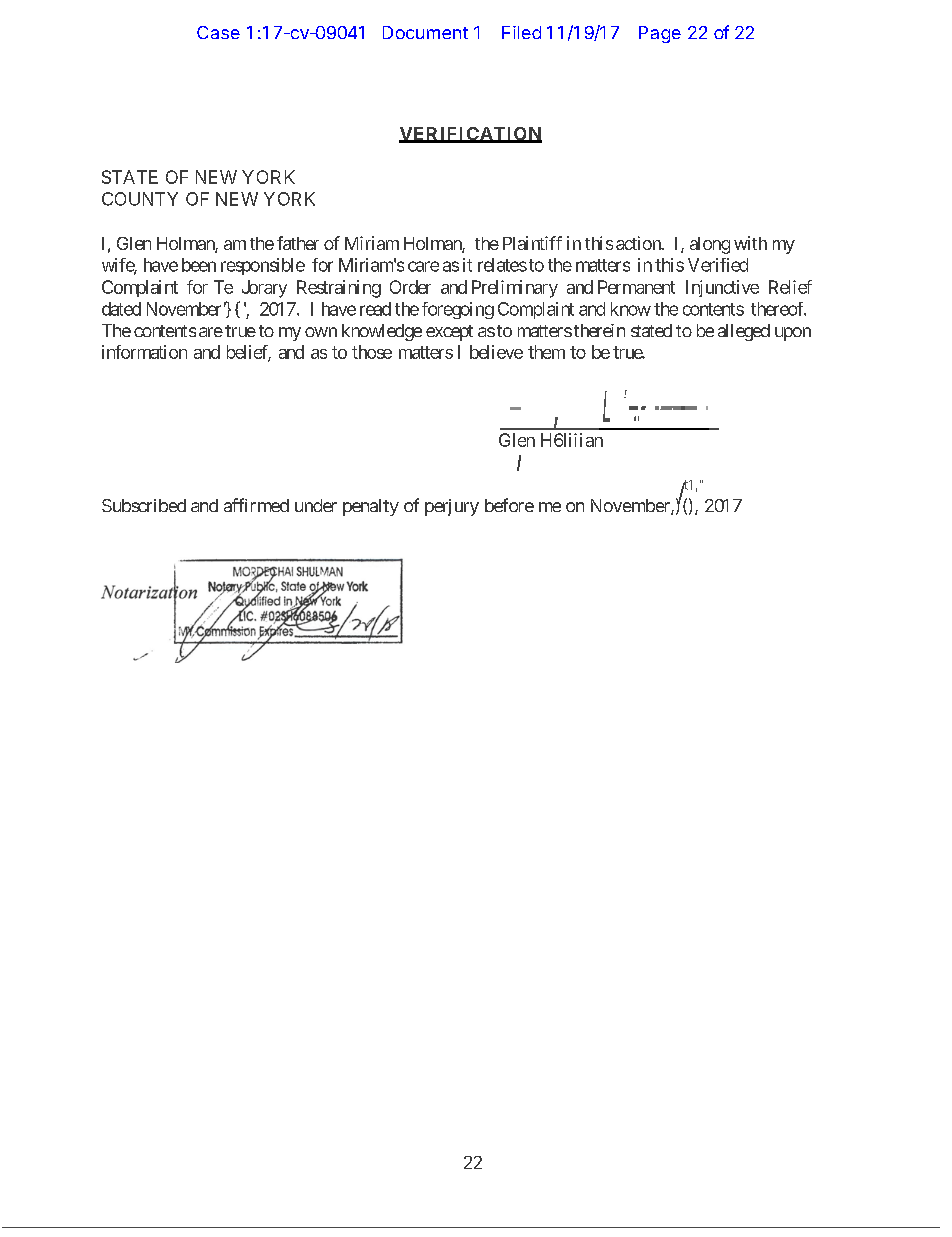 This document has width=952, height=1237. What do you see at coordinates (425, 32) in the document?
I see `Document` at bounding box center [425, 32].
